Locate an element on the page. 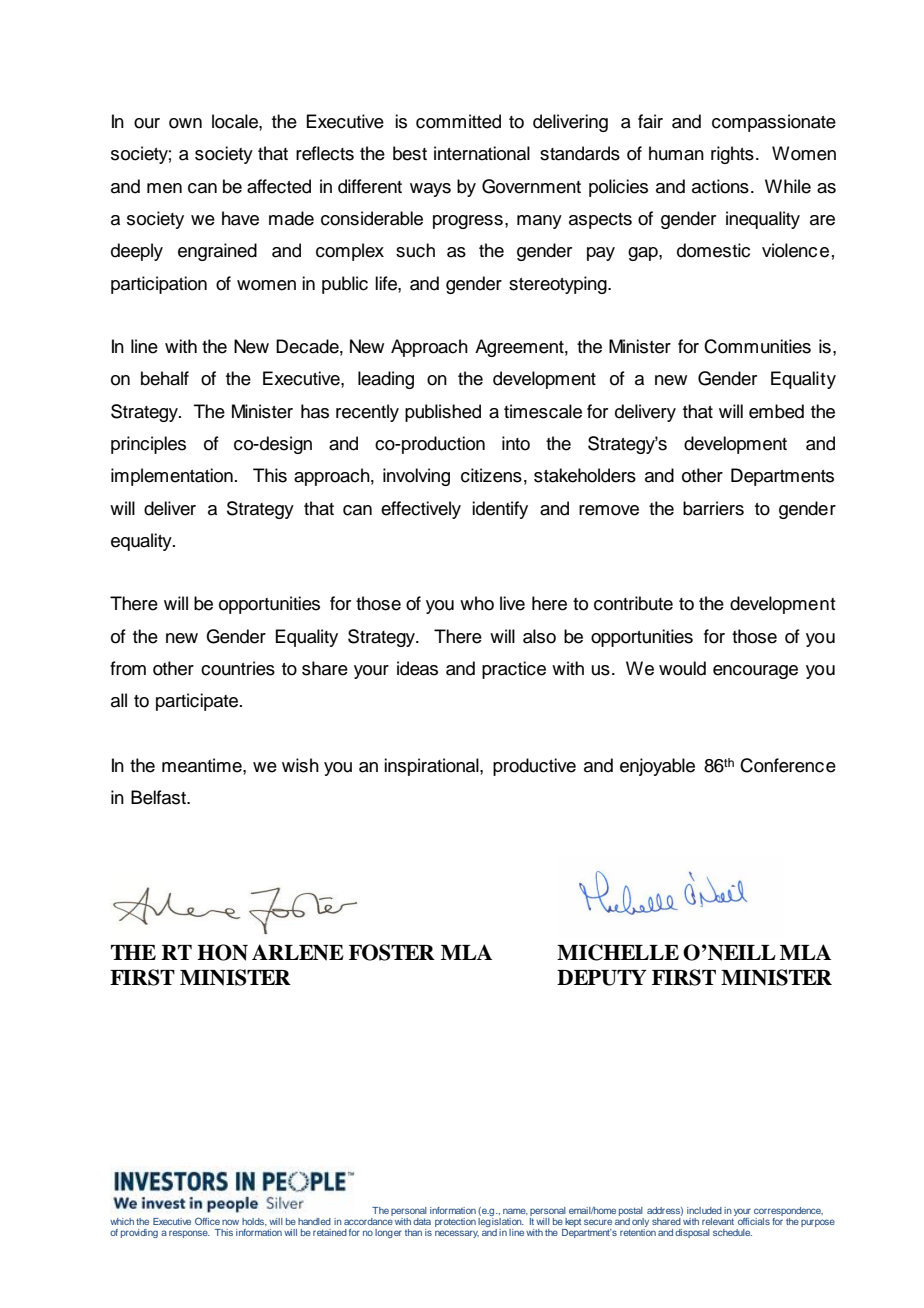  international is located at coordinates (482, 153).
